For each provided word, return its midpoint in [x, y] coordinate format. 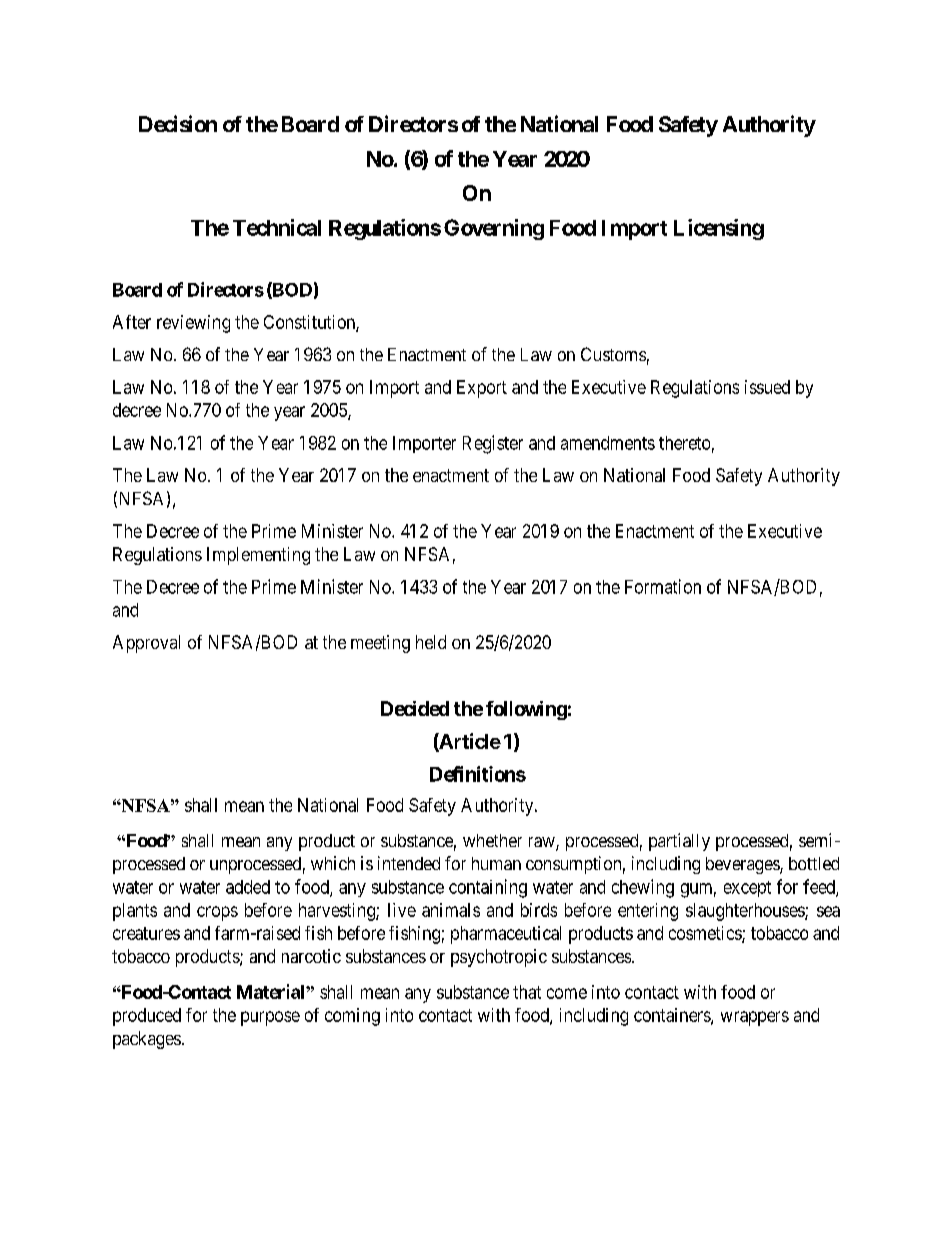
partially [679, 842]
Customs [613, 354]
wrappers [755, 1018]
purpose [270, 1018]
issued [767, 387]
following [526, 710]
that [527, 992]
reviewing [193, 324]
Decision [178, 123]
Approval [146, 644]
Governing [494, 229]
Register [493, 444]
